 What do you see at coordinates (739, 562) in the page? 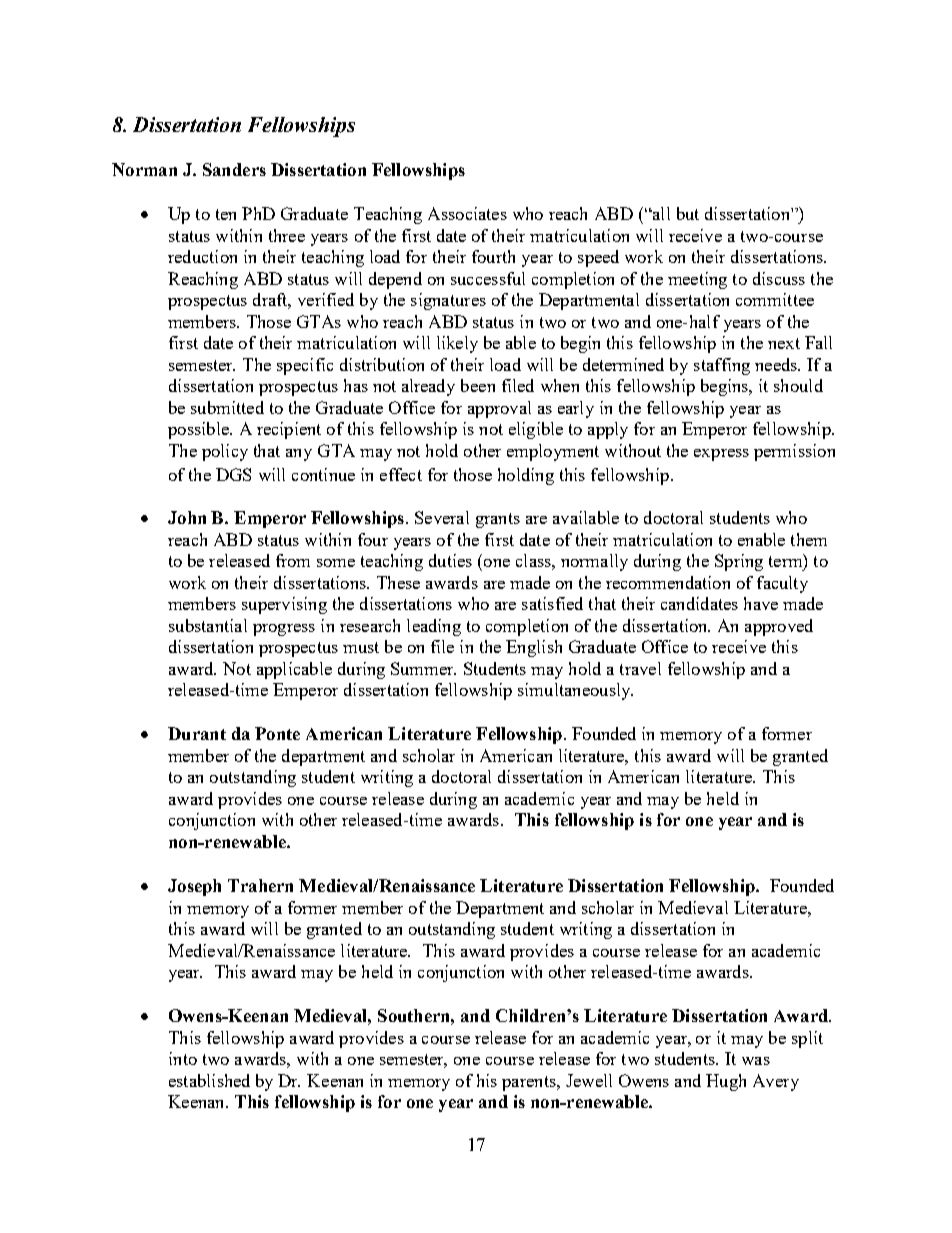
I see `Spring` at bounding box center [739, 562].
